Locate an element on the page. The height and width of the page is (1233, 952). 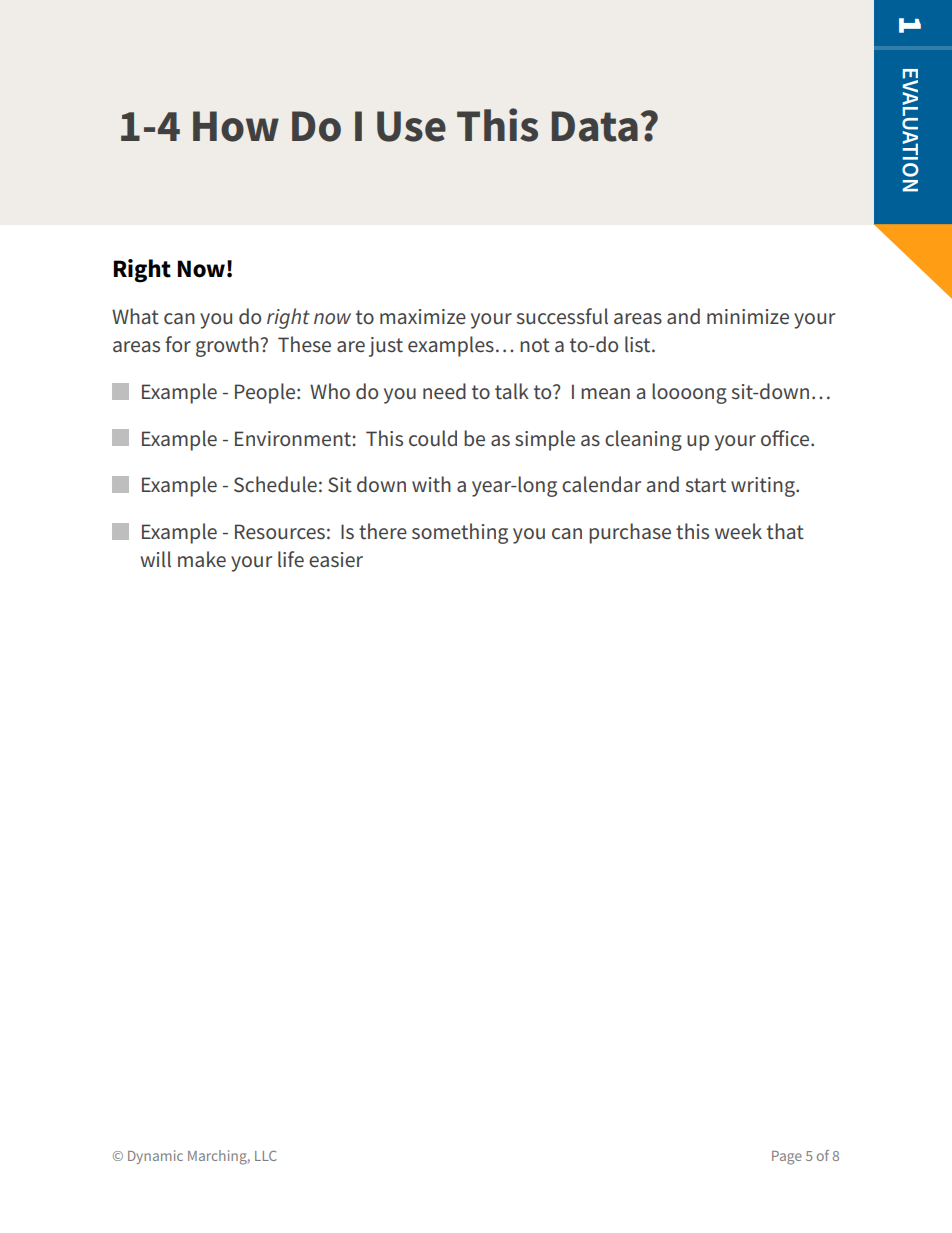
loooong is located at coordinates (689, 393).
